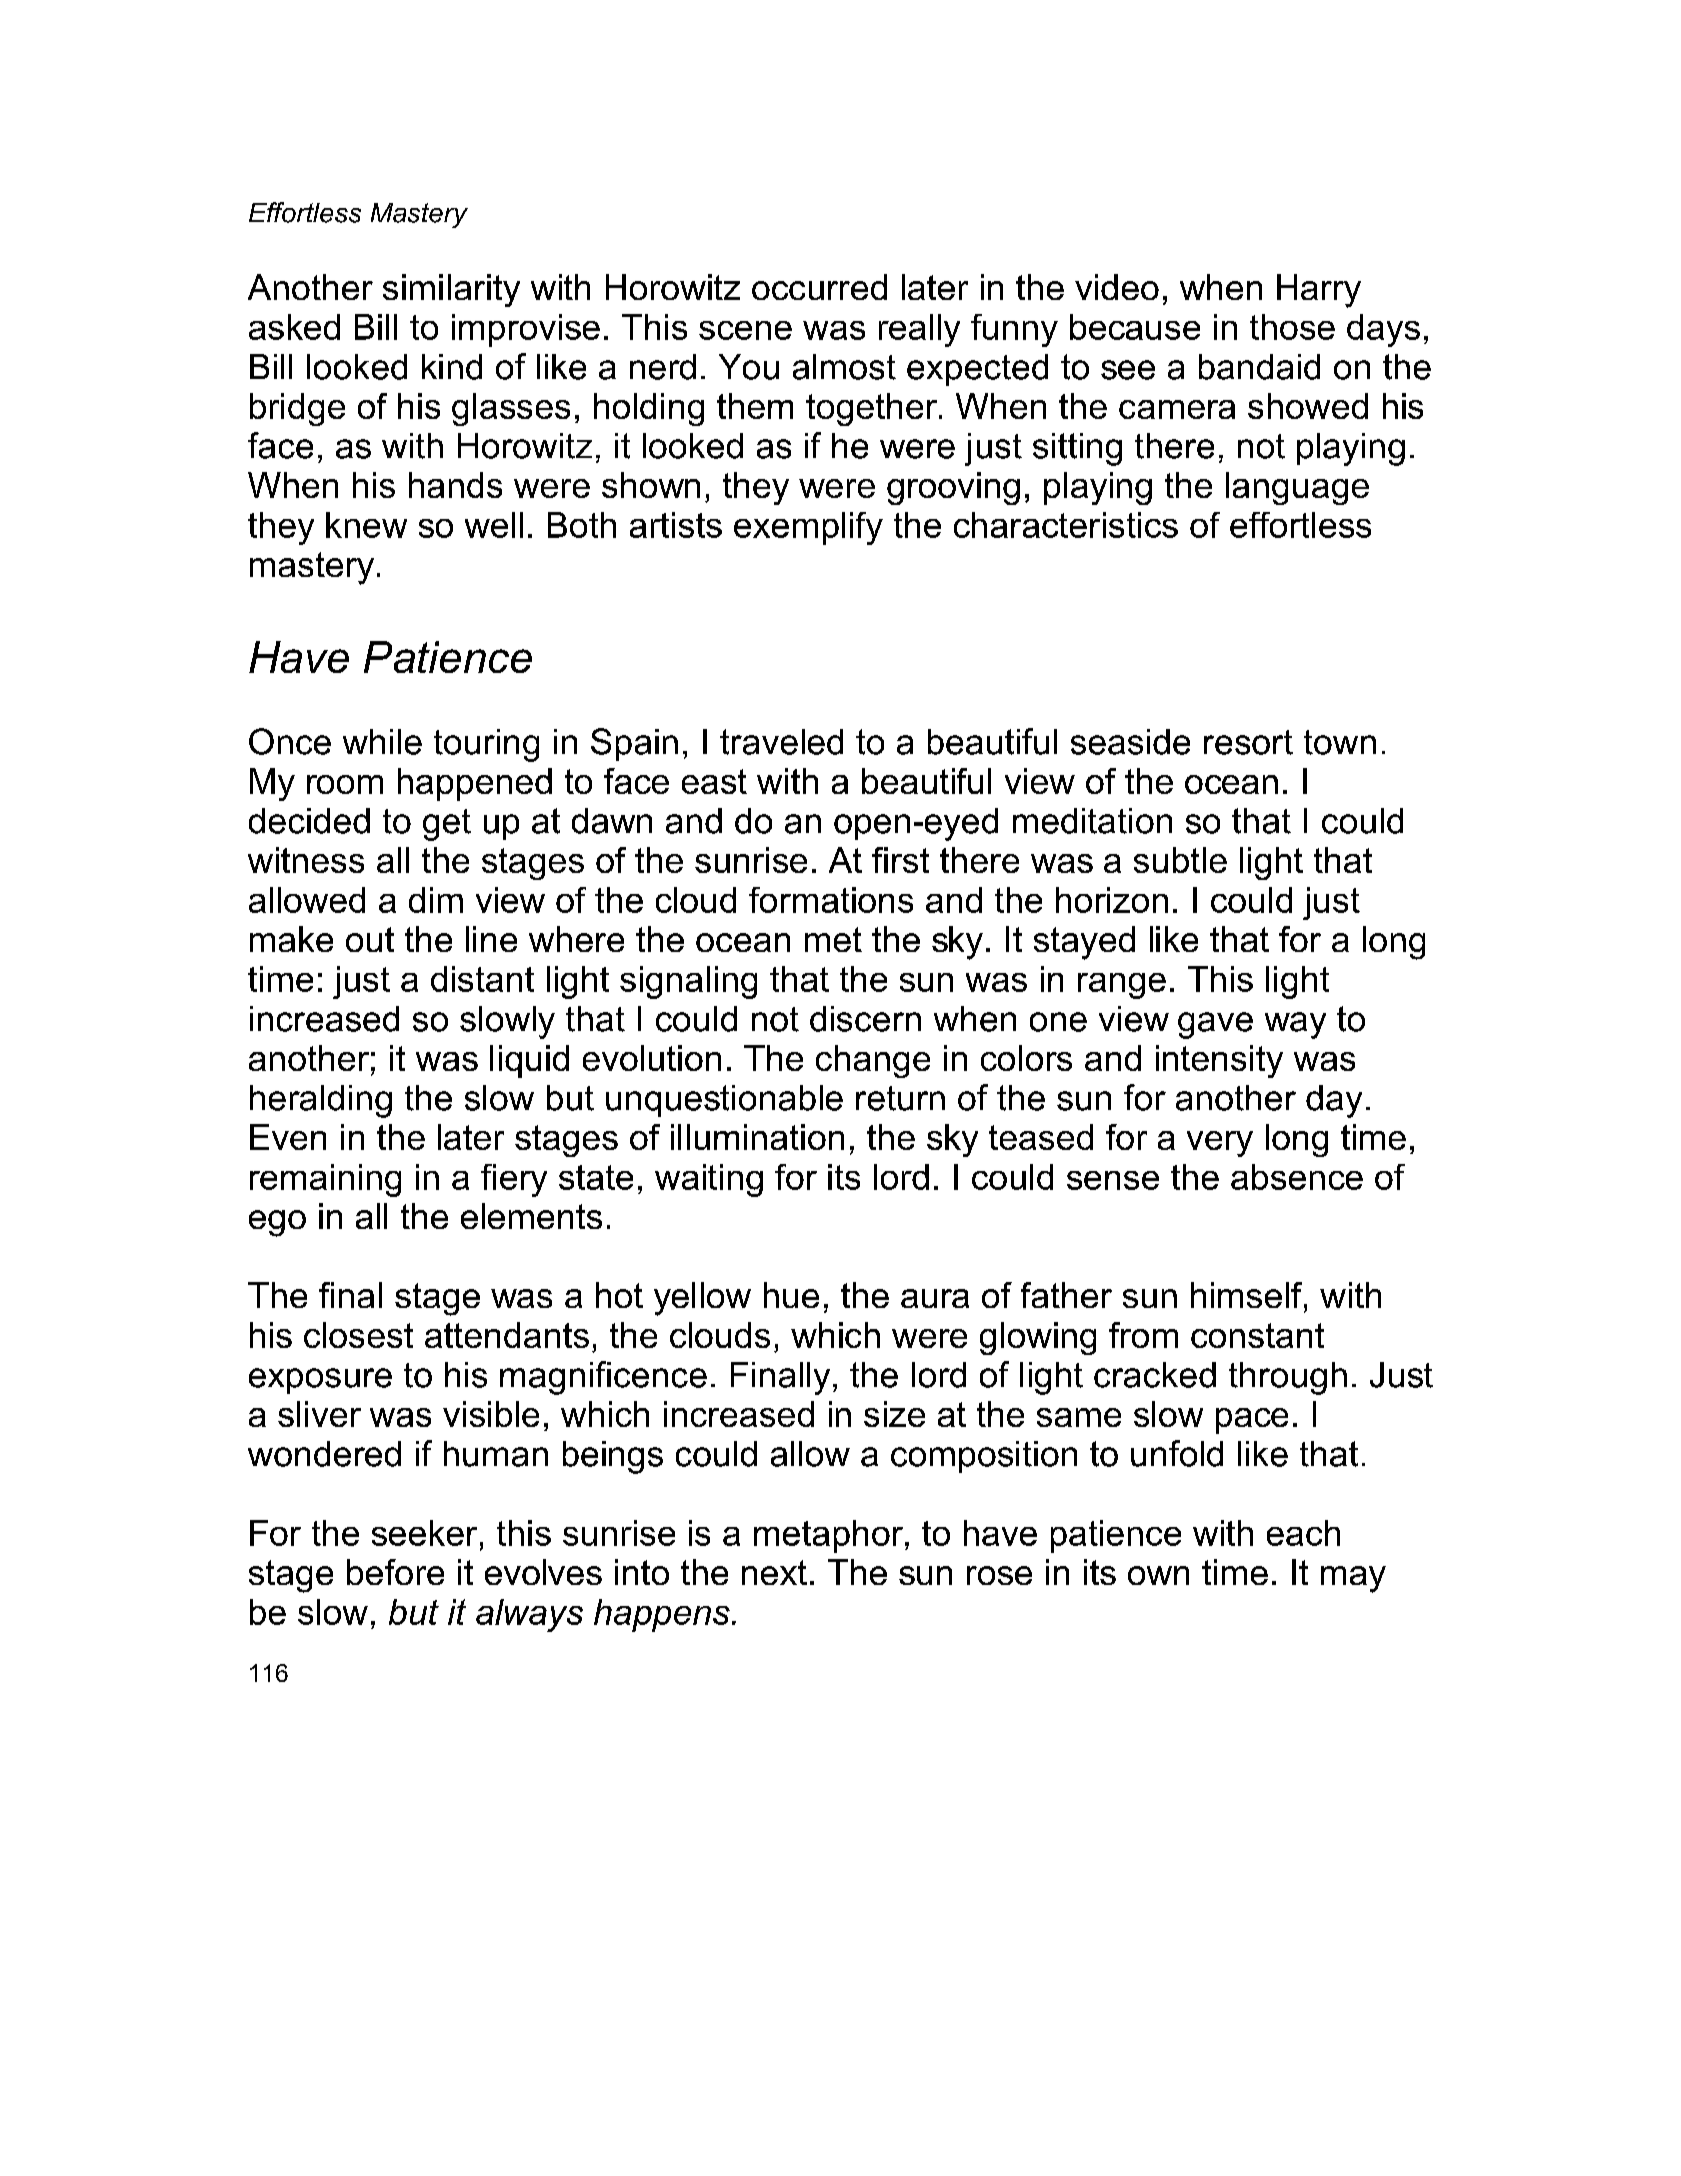 Image resolution: width=1681 pixels, height=2176 pixels. Describe the element at coordinates (395, 1572) in the screenshot. I see `before` at that location.
